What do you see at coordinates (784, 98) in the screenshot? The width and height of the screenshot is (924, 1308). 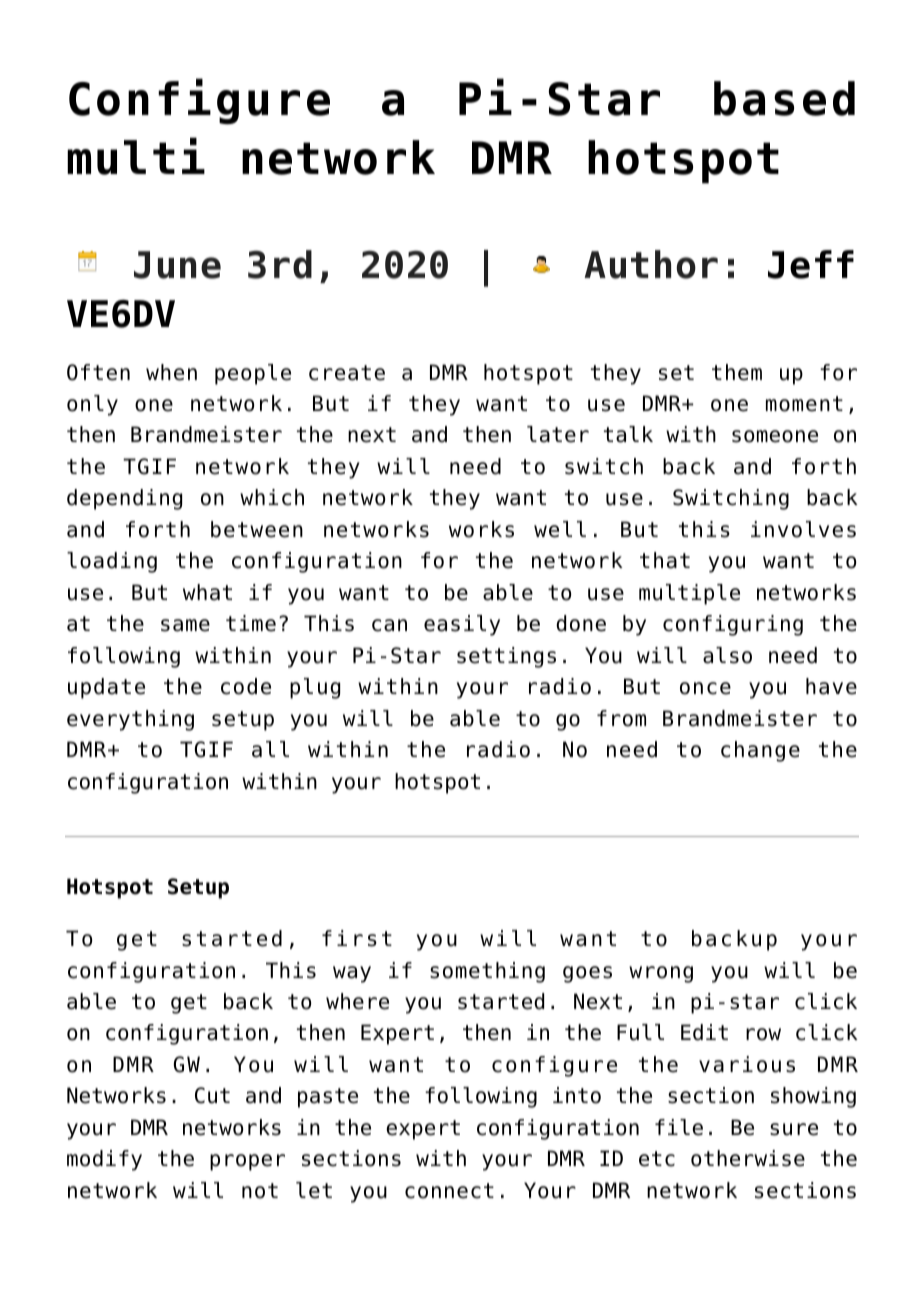 I see `based` at bounding box center [784, 98].
